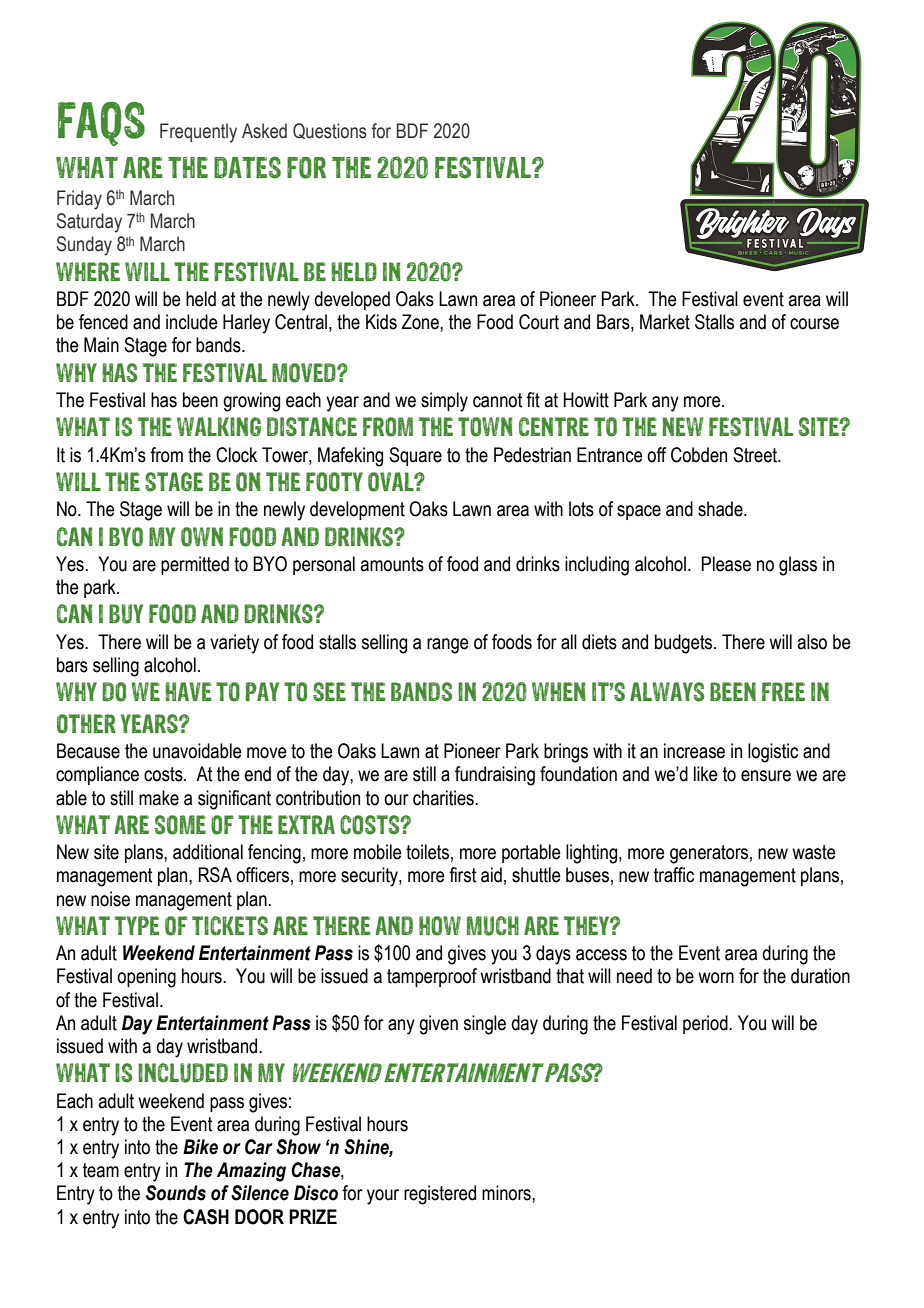 The height and width of the screenshot is (1308, 924). I want to click on Market, so click(665, 322).
